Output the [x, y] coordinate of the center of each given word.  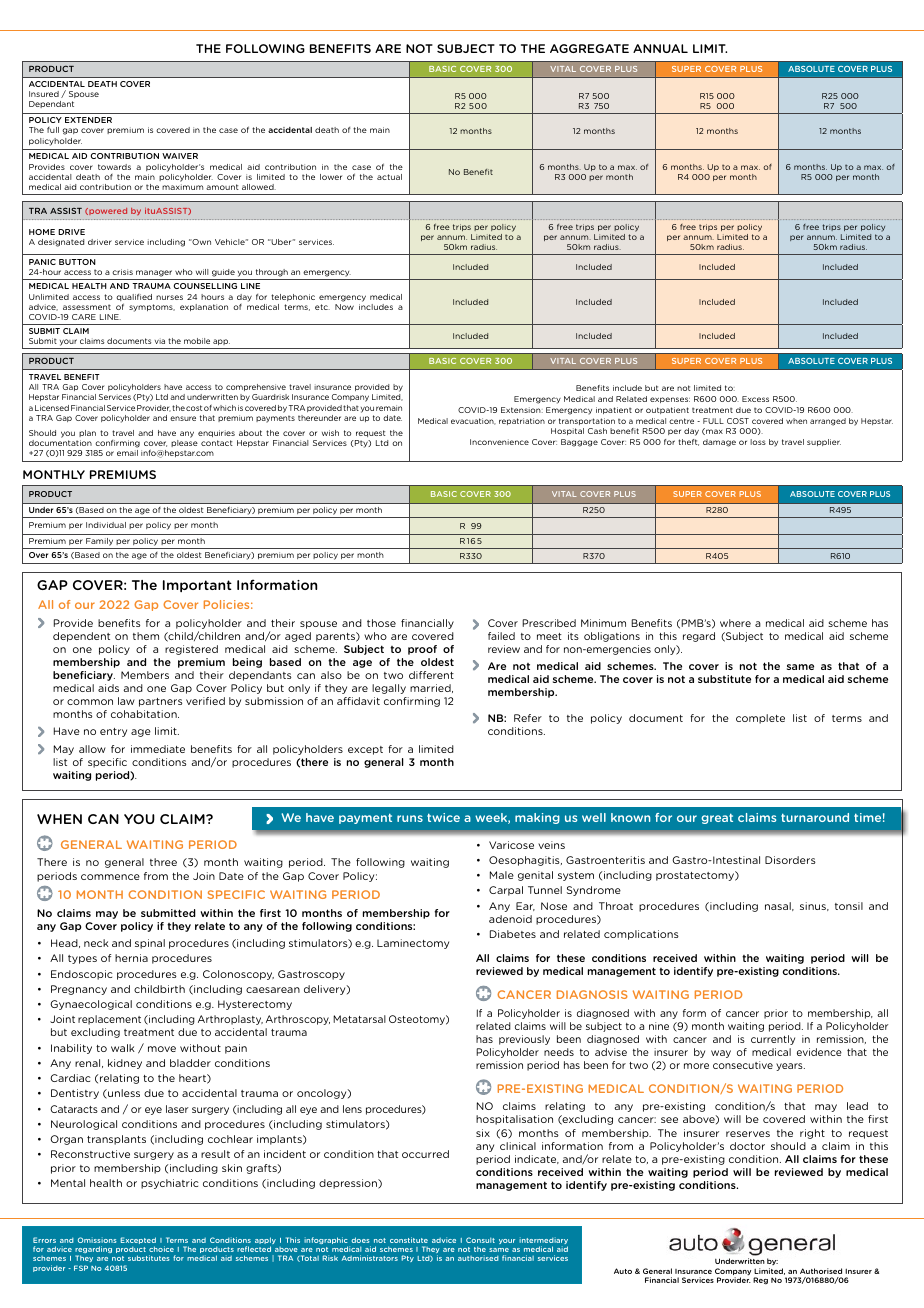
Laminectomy [413, 944]
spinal [150, 944]
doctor [747, 1146]
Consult [480, 1240]
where [735, 623]
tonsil [849, 906]
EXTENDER [88, 120]
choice [161, 1249]
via [160, 341]
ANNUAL [660, 48]
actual [389, 177]
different [431, 675]
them [146, 636]
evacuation [473, 421]
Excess [755, 399]
